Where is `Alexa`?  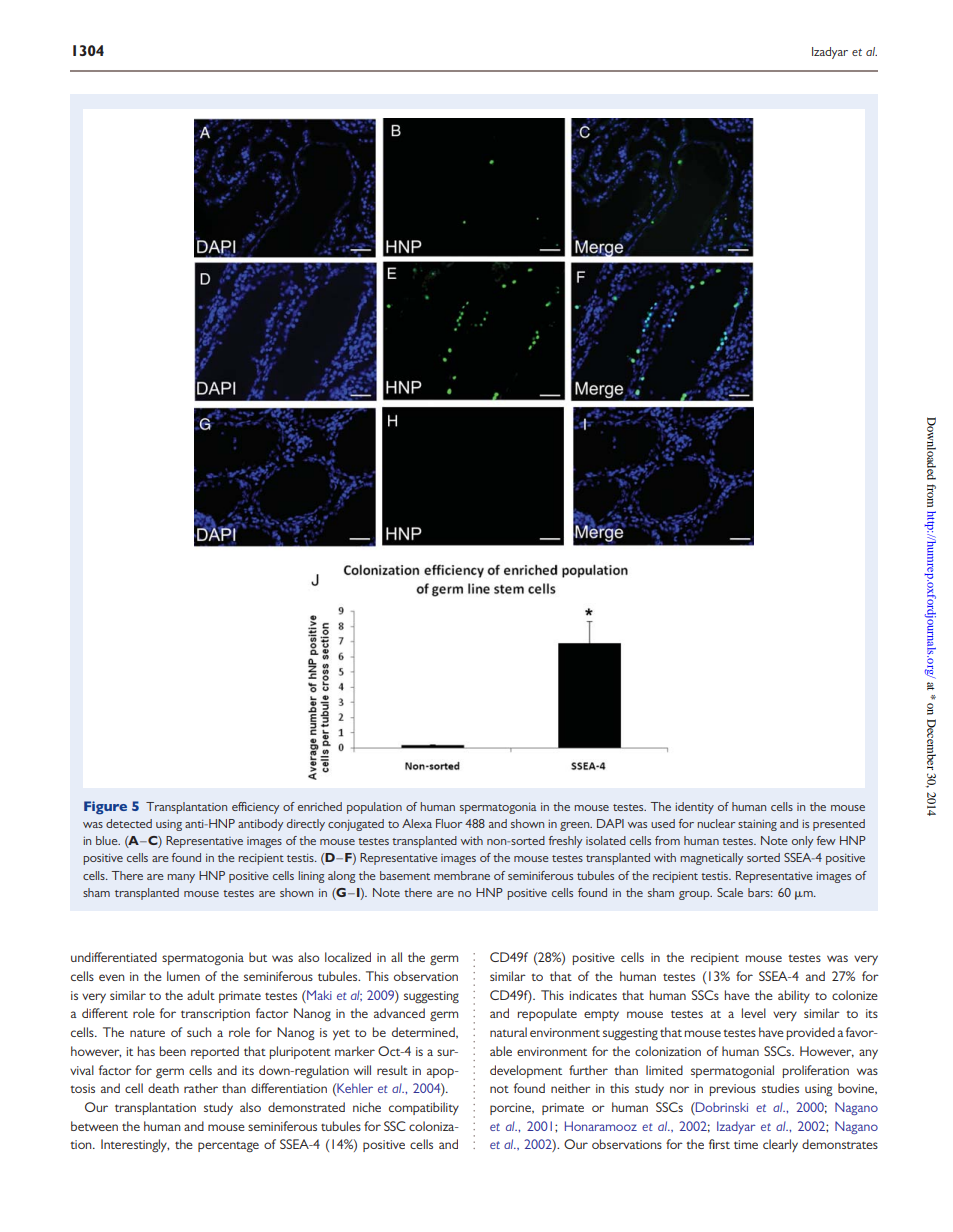
Alexa is located at coordinates (417, 823).
